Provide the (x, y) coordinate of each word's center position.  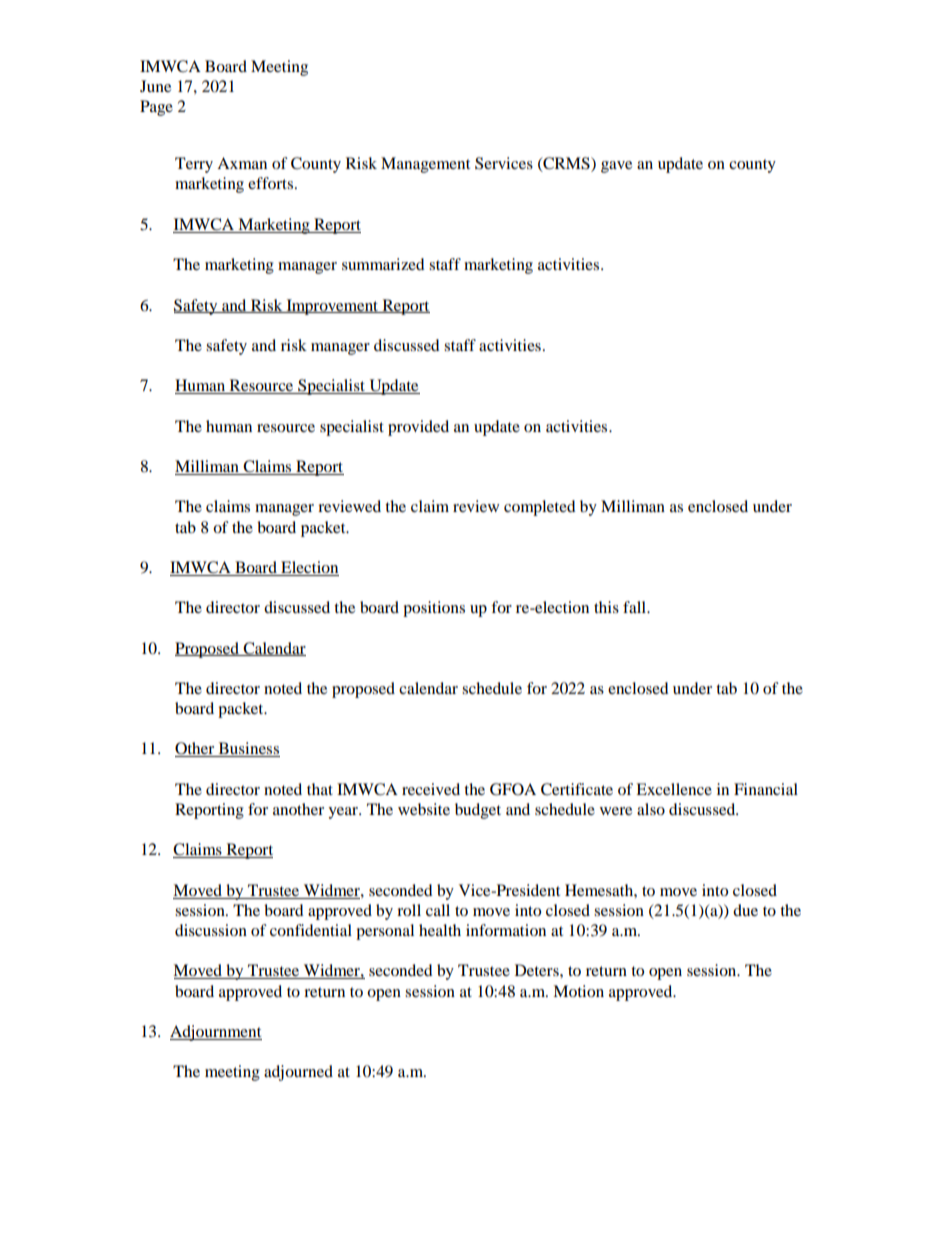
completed (540, 508)
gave (616, 167)
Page (156, 108)
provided (418, 428)
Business (248, 749)
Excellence (674, 789)
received (431, 789)
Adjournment (216, 1033)
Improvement (332, 307)
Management (425, 165)
